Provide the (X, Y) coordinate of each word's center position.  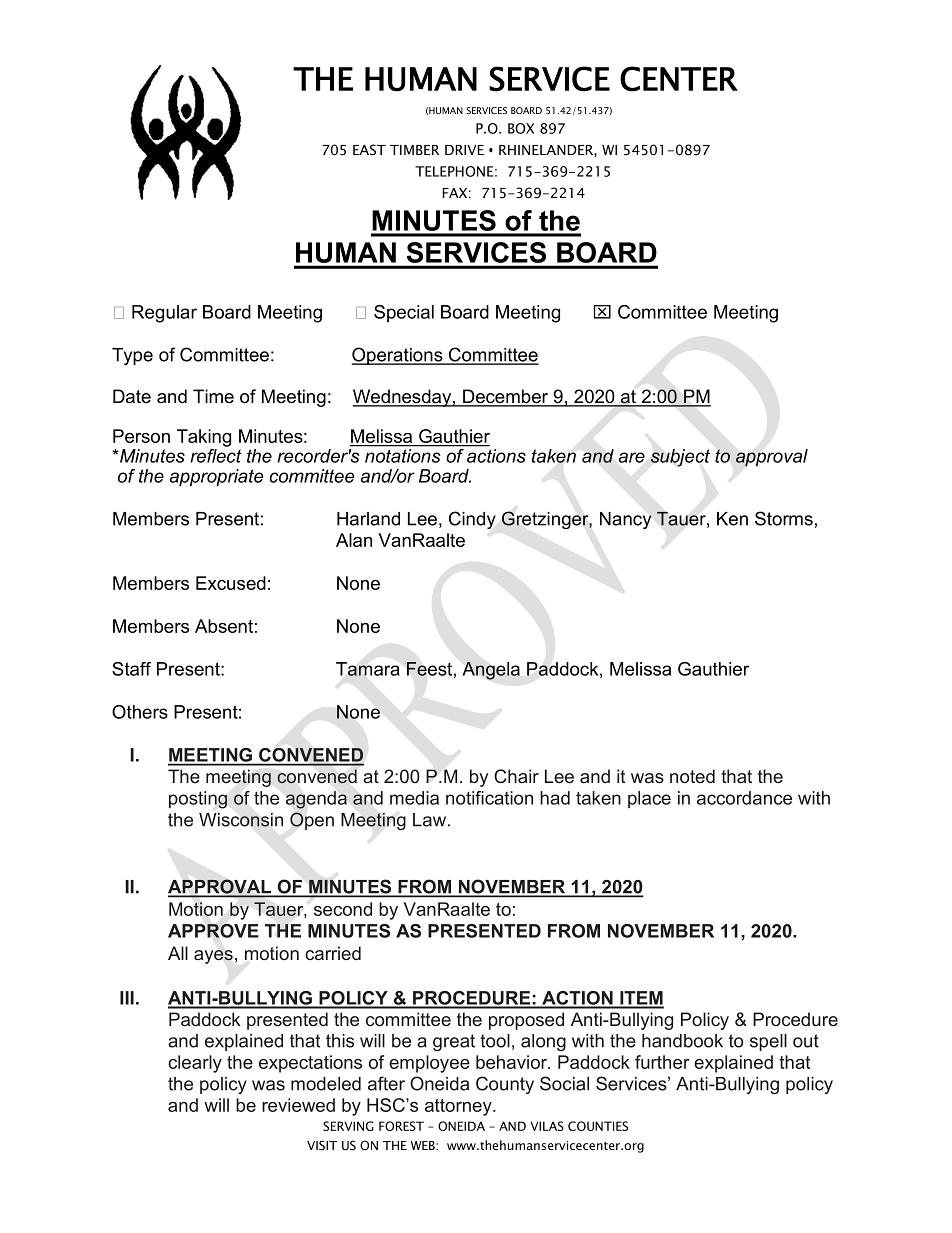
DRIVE (464, 150)
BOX (521, 128)
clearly (195, 1064)
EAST (369, 150)
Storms (784, 518)
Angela (491, 671)
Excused (231, 583)
